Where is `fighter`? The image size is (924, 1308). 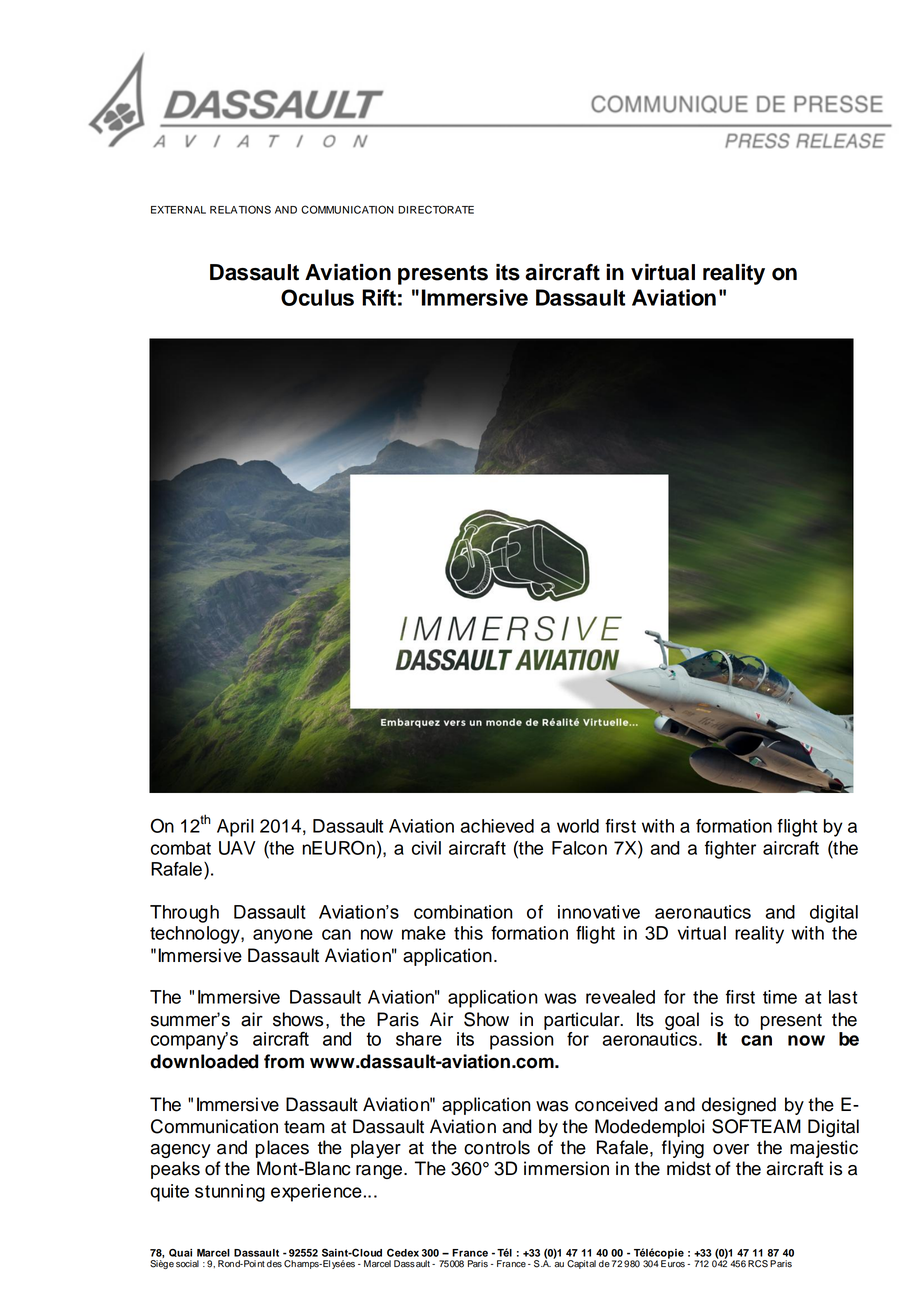 fighter is located at coordinates (730, 850).
